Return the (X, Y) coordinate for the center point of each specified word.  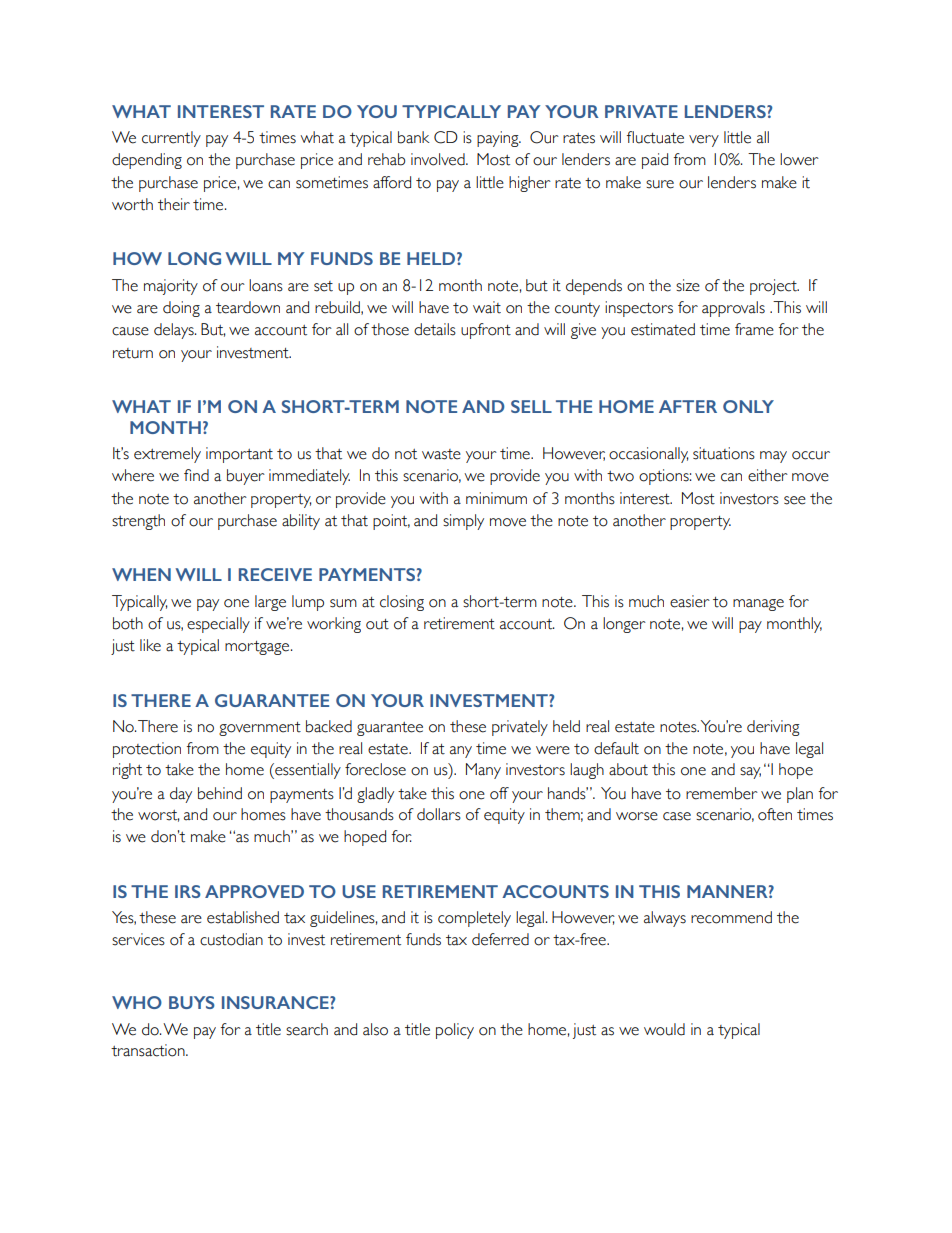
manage (758, 605)
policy (455, 1031)
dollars (439, 814)
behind (220, 793)
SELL (531, 406)
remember (722, 793)
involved (439, 159)
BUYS (192, 1002)
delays (175, 331)
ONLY (748, 406)
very (704, 141)
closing (402, 603)
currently (171, 139)
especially (218, 625)
